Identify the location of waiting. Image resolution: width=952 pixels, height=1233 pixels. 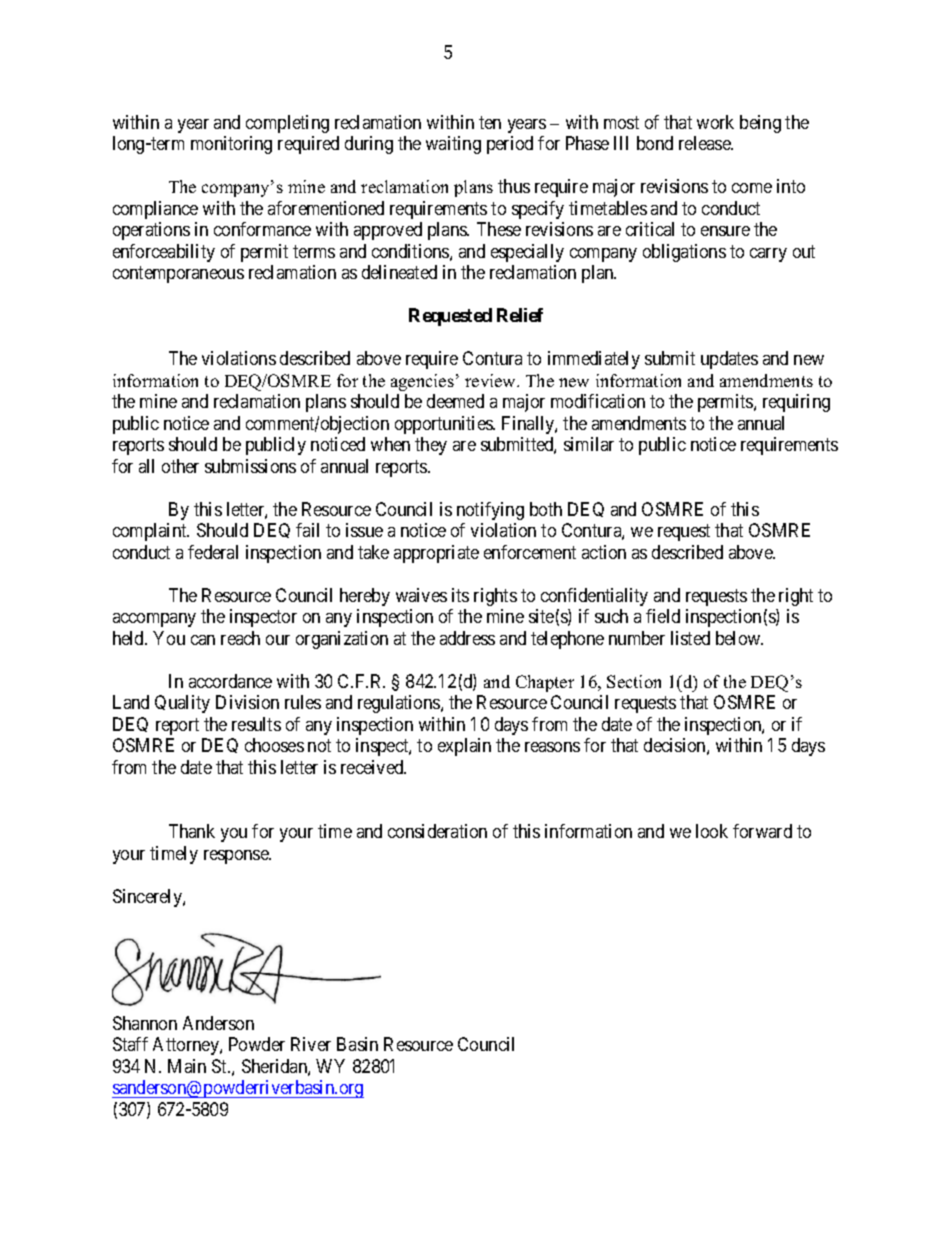
(453, 145).
